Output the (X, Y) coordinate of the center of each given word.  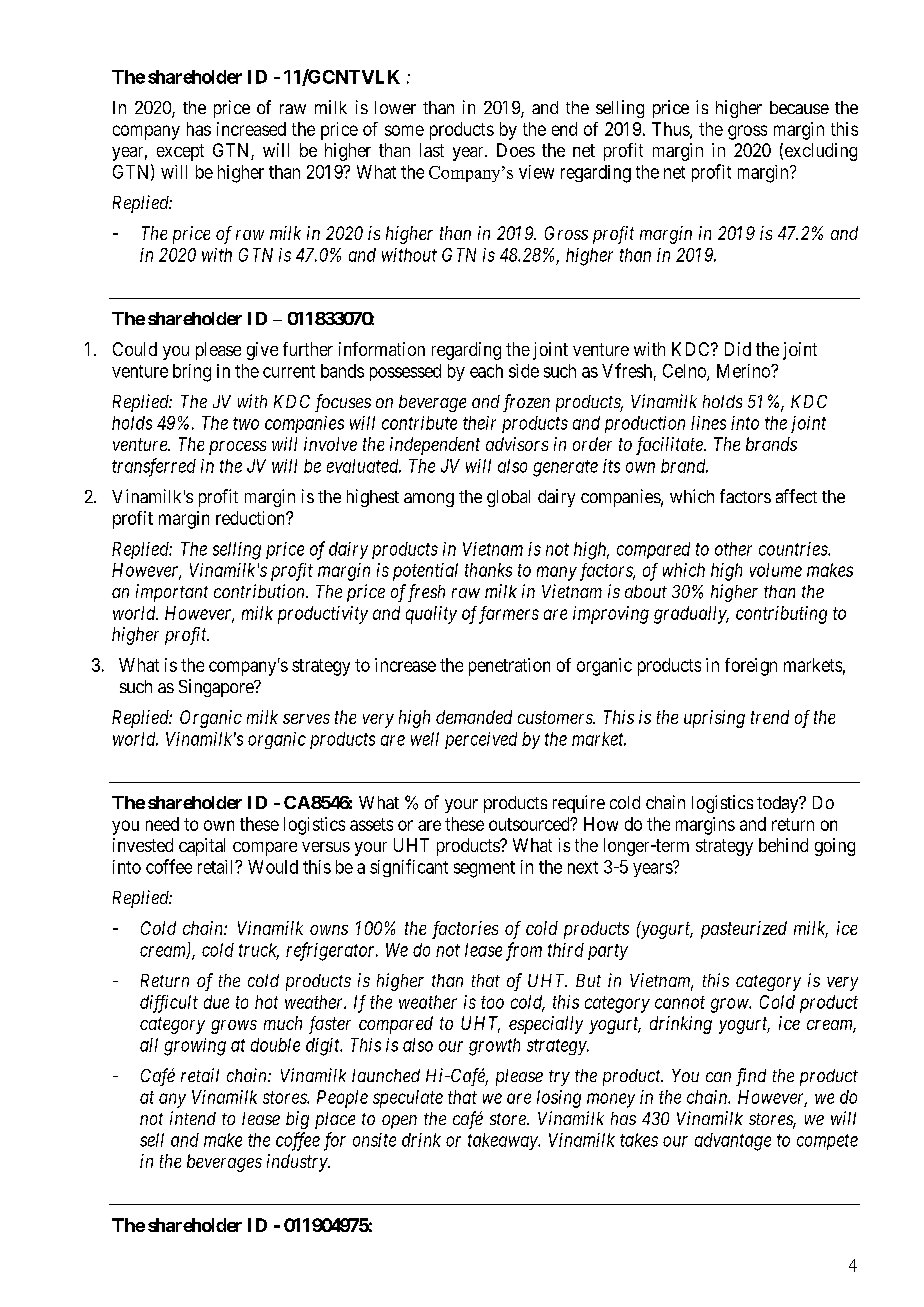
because (799, 107)
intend (193, 1118)
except (180, 152)
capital (202, 847)
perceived (481, 740)
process (237, 448)
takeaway (504, 1141)
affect (796, 496)
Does (516, 150)
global (508, 498)
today (779, 804)
